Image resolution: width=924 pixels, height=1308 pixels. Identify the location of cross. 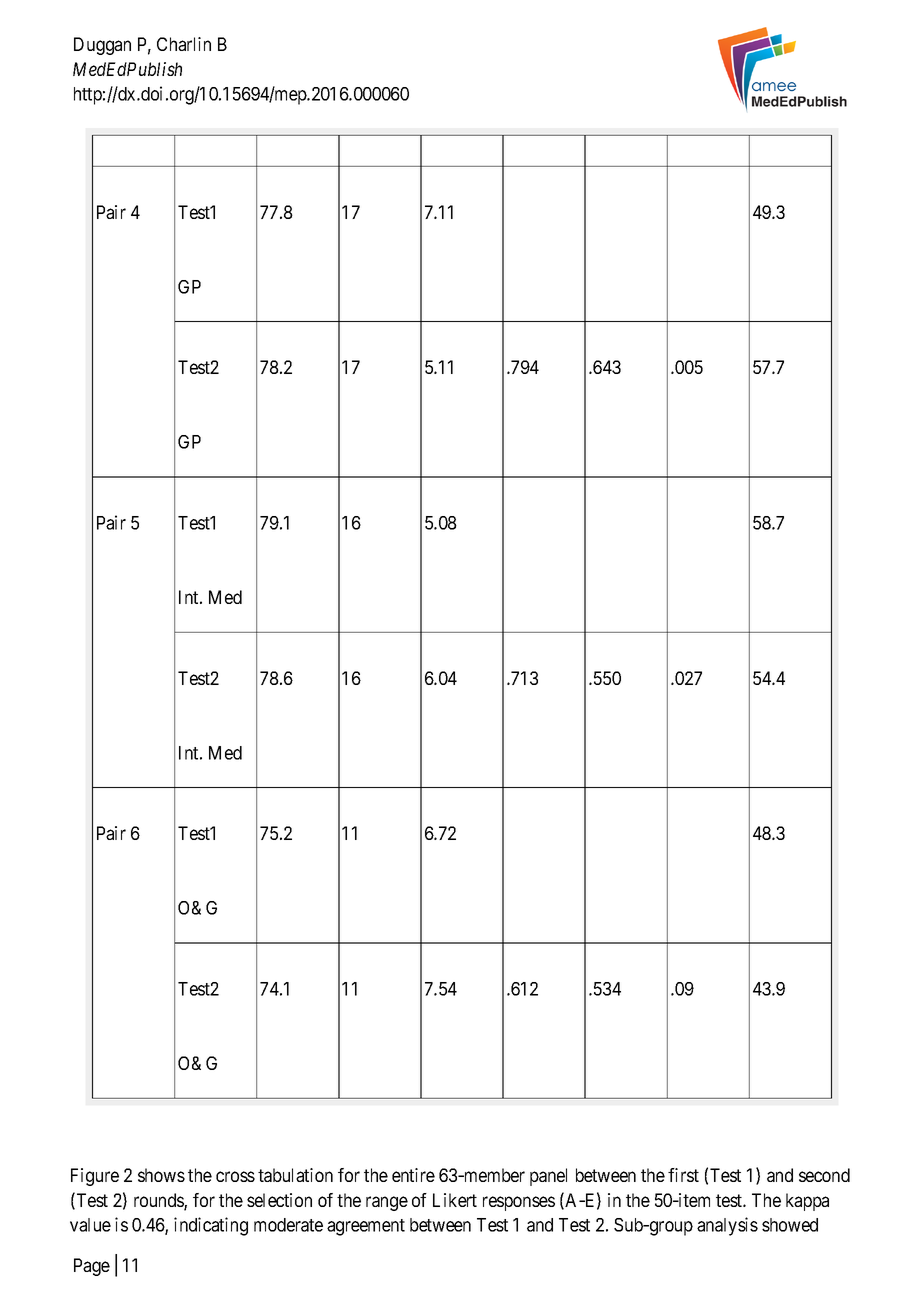
(235, 1176).
